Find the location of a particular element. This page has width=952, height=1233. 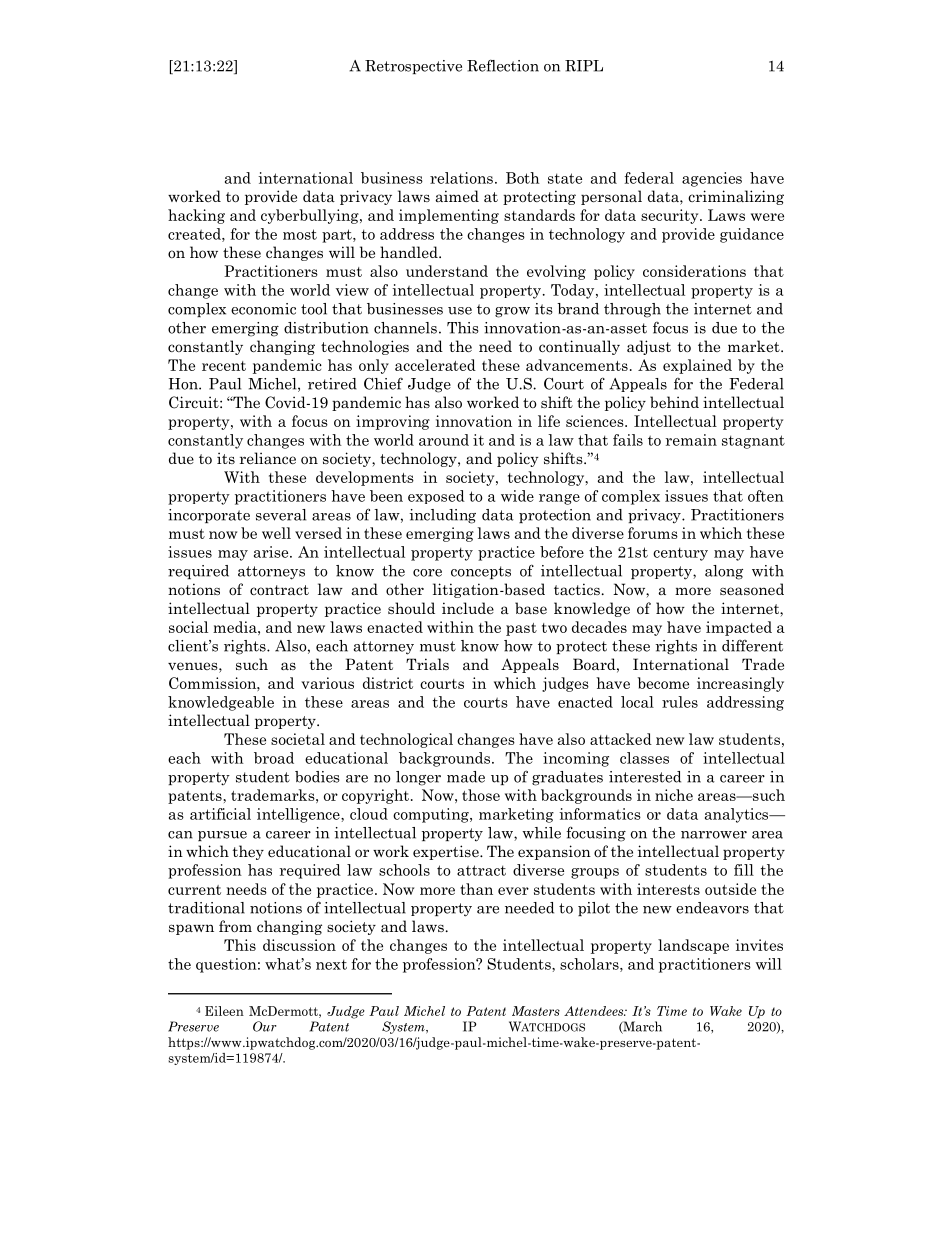

hacking is located at coordinates (196, 216).
